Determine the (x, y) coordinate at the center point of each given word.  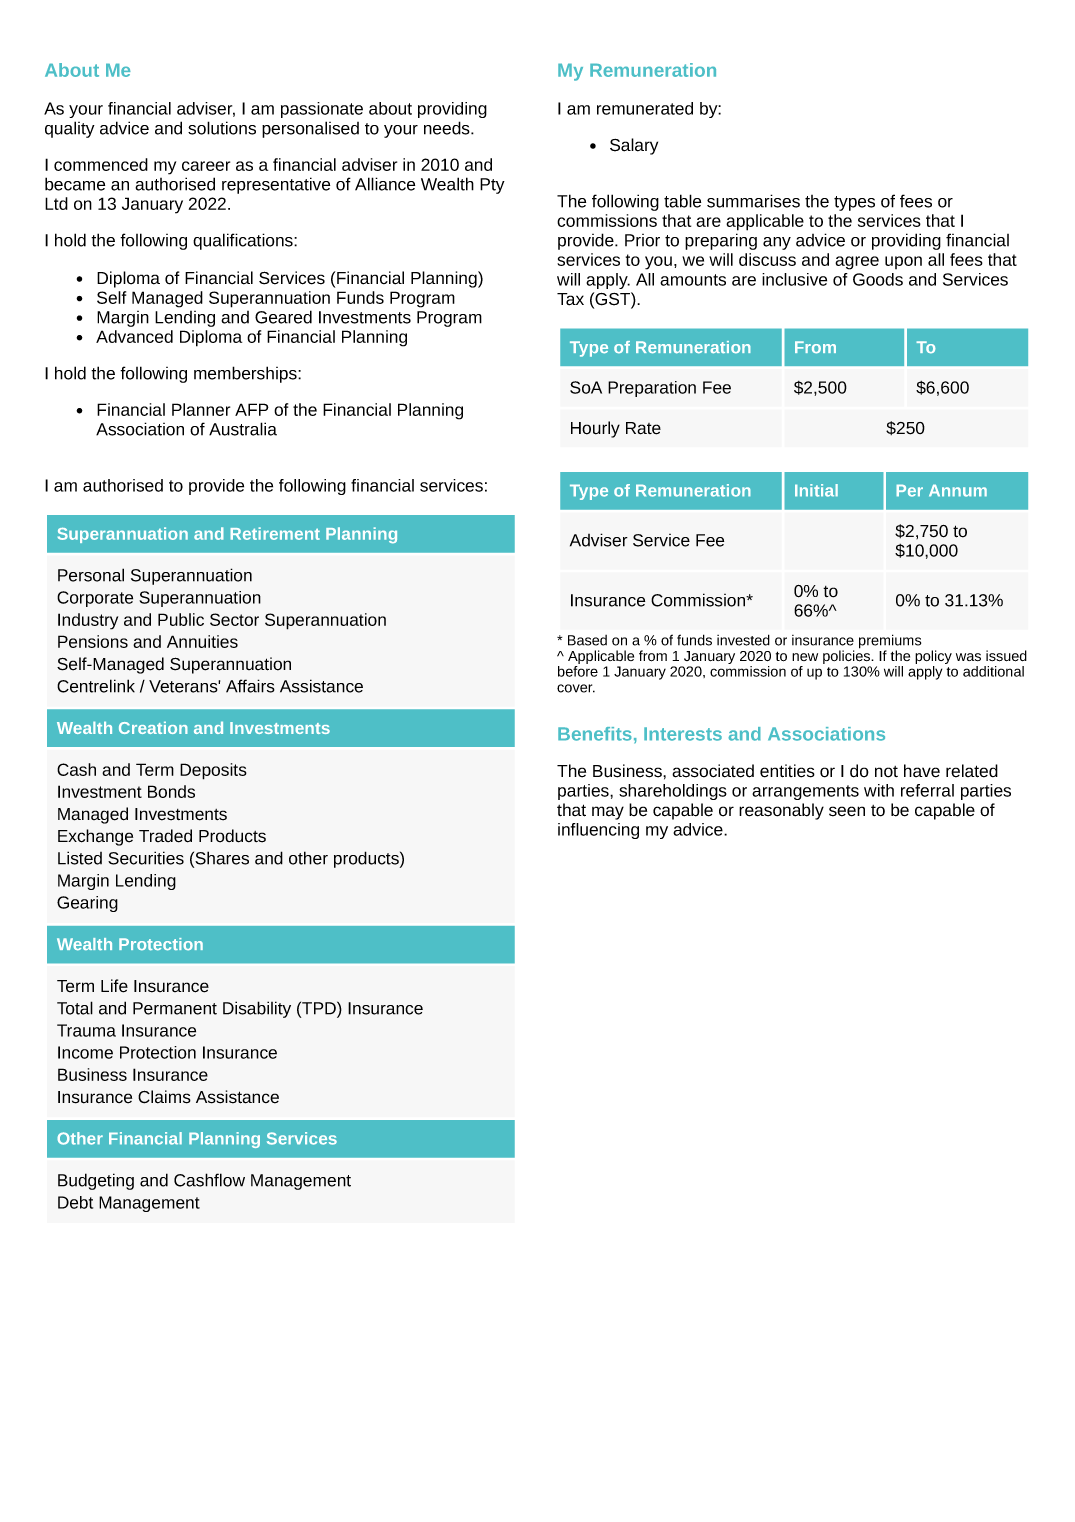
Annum (958, 490)
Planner (201, 409)
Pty (492, 186)
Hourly (595, 429)
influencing (598, 831)
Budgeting (96, 1181)
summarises (753, 201)
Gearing (87, 904)
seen (847, 811)
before (578, 671)
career (206, 166)
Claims (164, 1097)
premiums (890, 642)
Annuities (202, 641)
